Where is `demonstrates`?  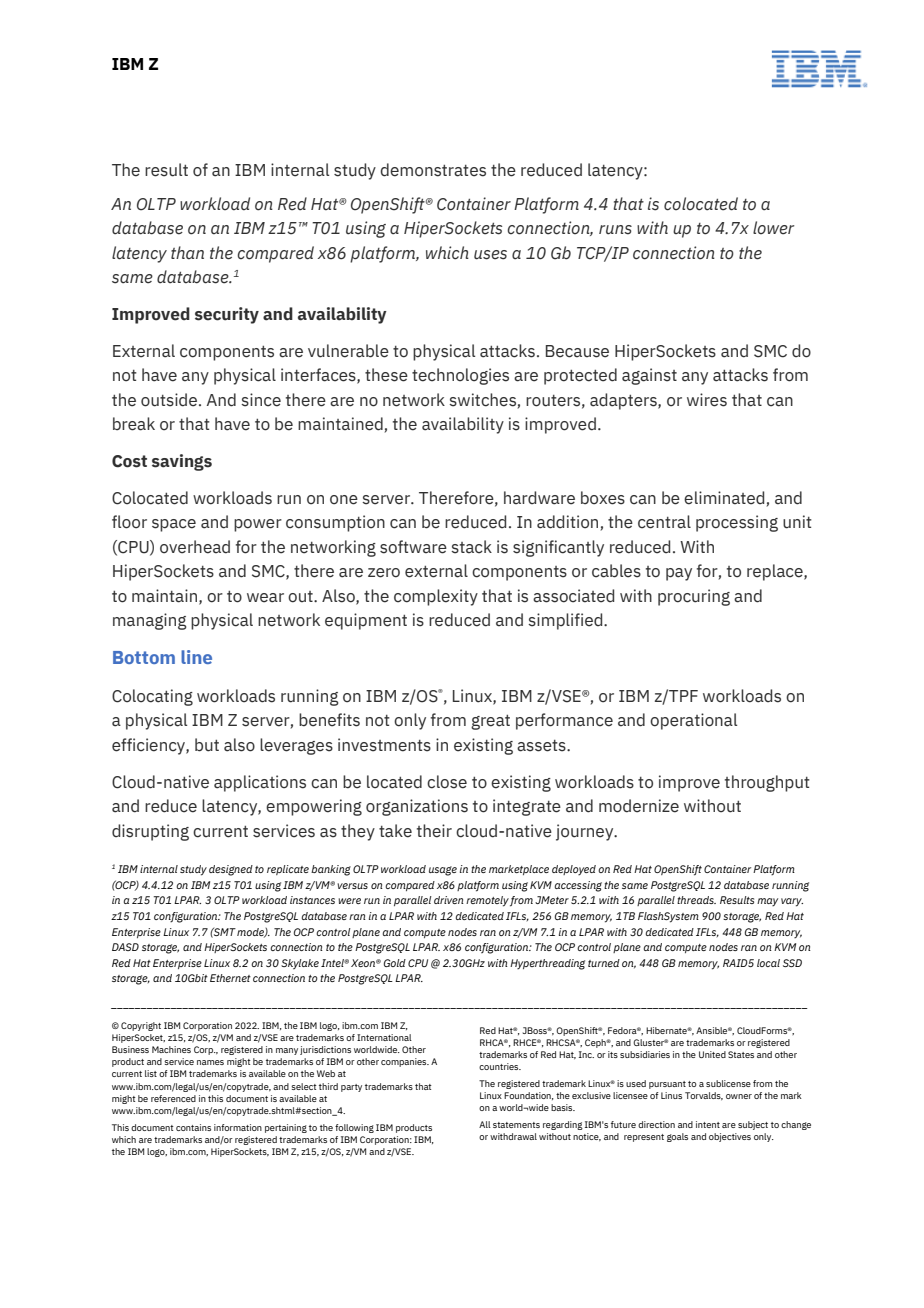
demonstrates is located at coordinates (433, 170).
